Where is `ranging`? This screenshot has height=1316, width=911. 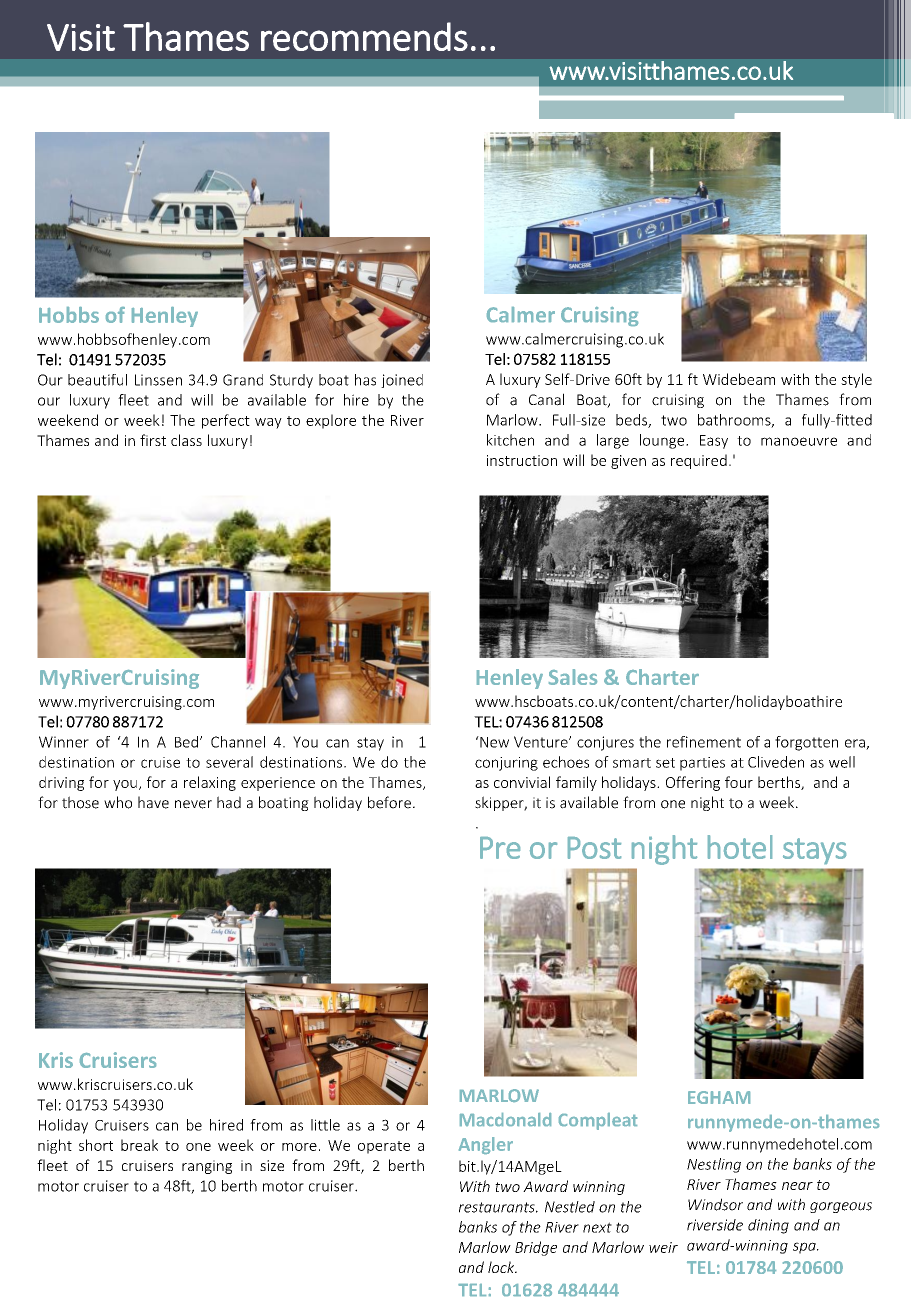
ranging is located at coordinates (207, 1167).
